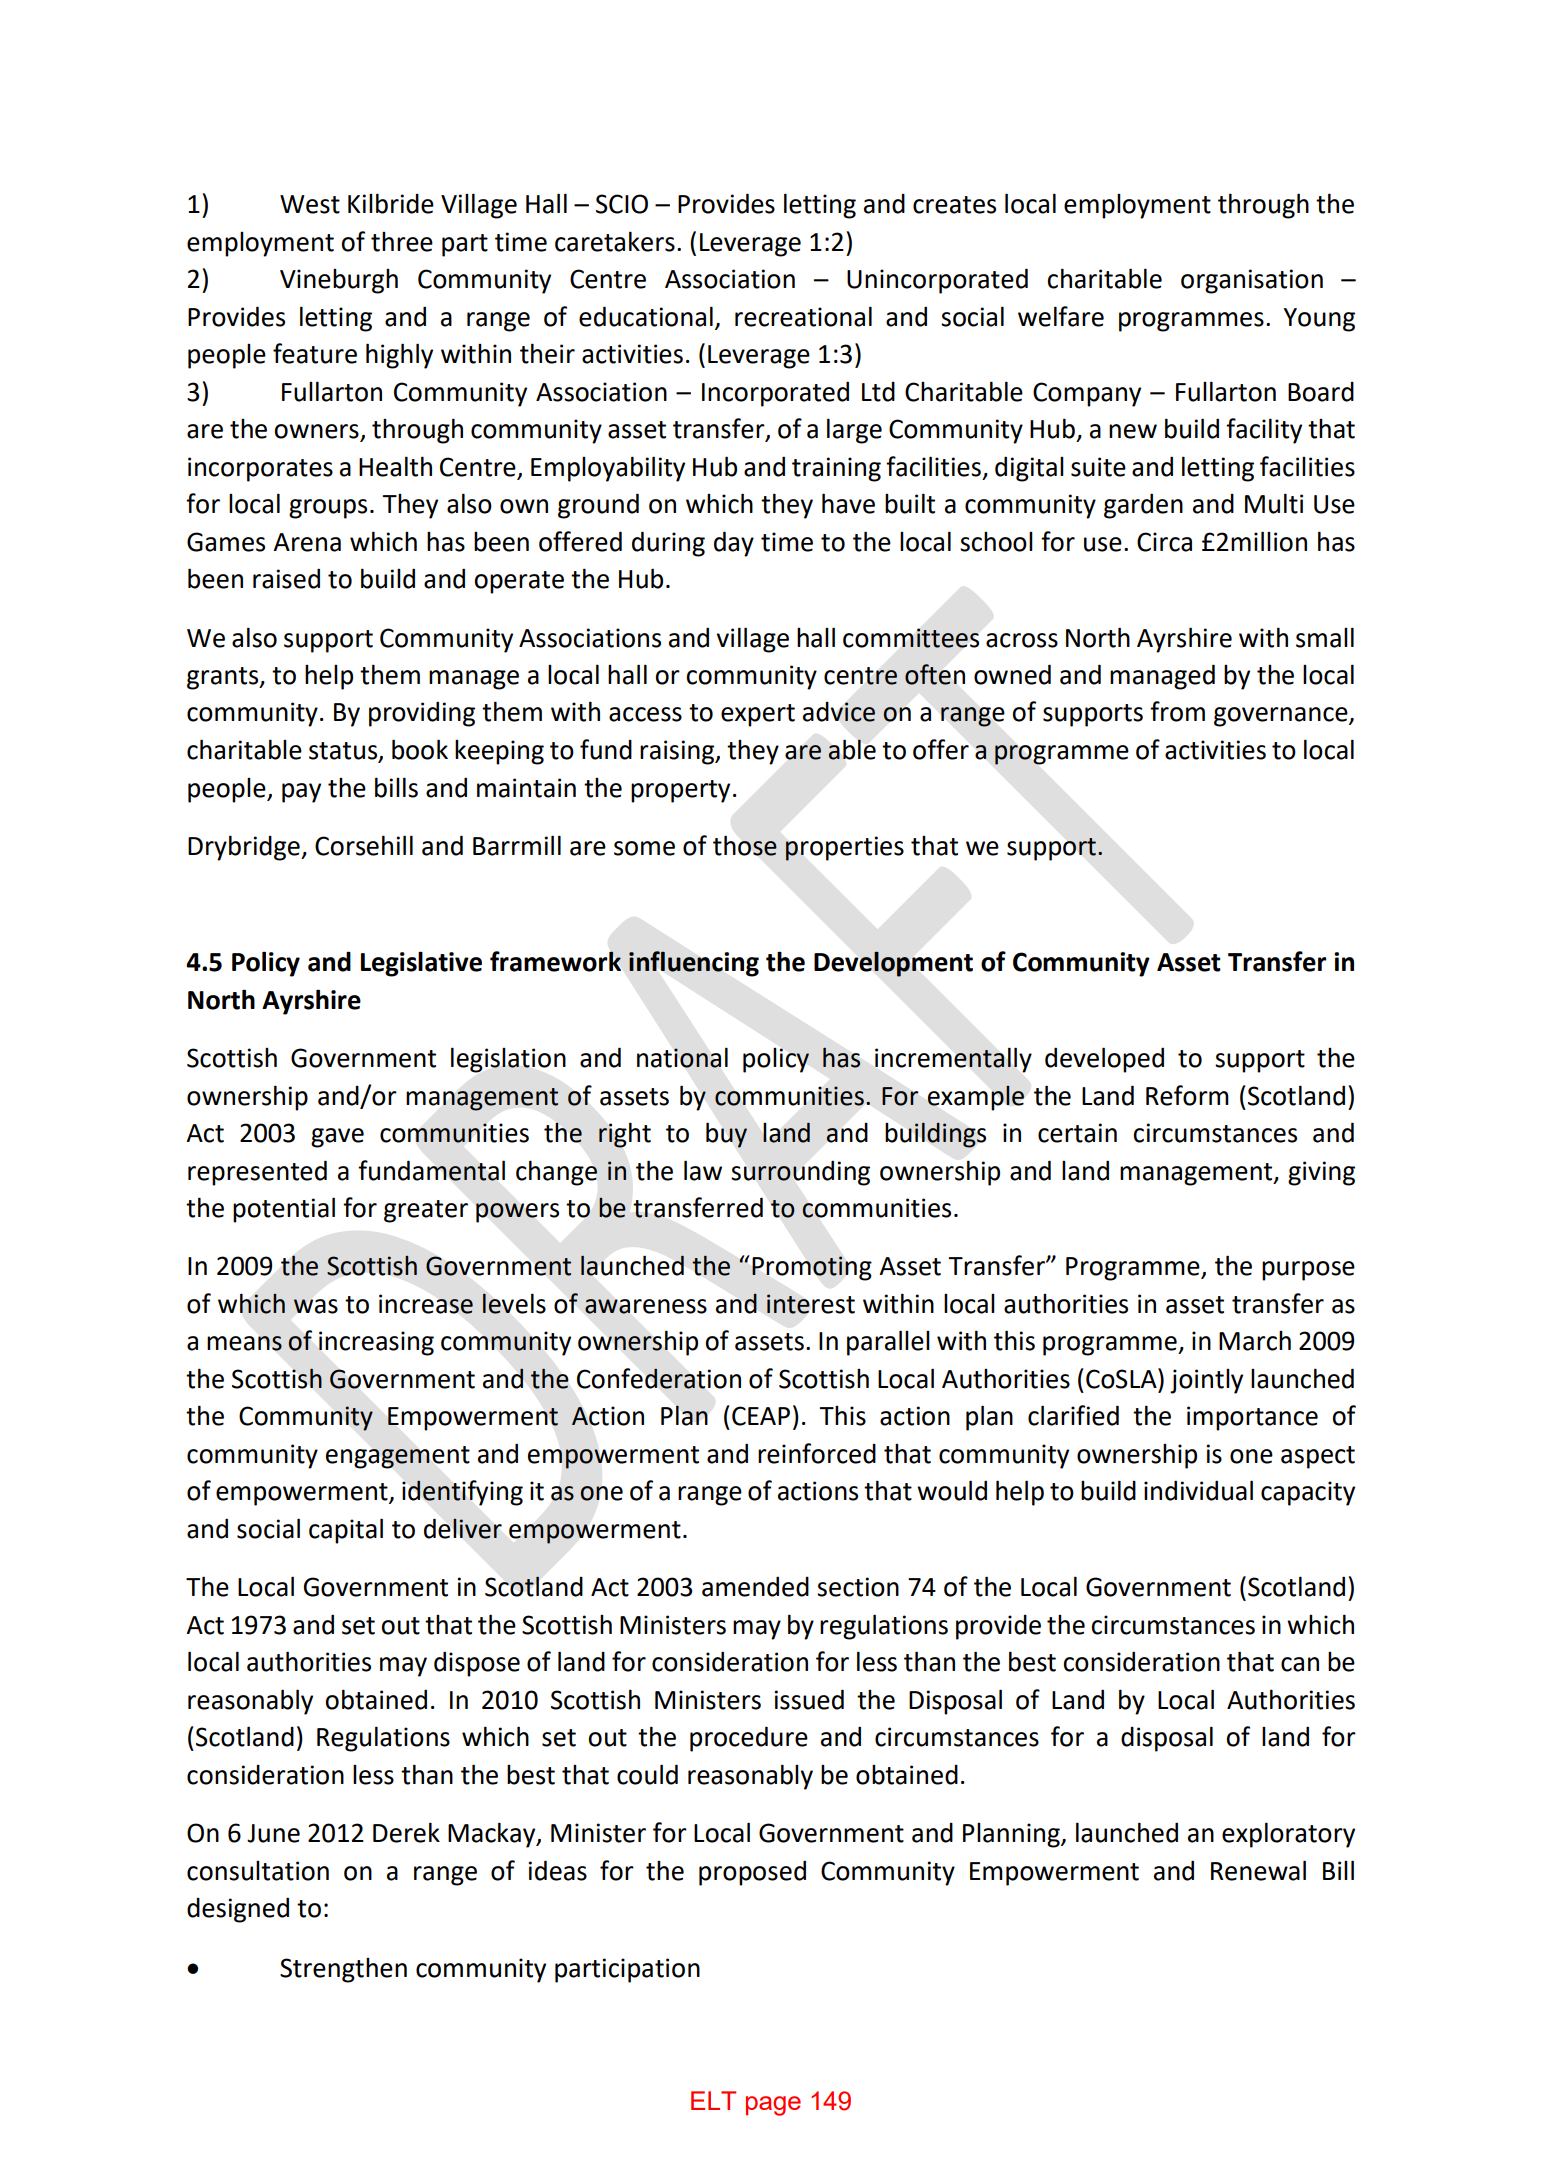  Describe the element at coordinates (343, 1970) in the page. I see `Strengthen` at that location.
